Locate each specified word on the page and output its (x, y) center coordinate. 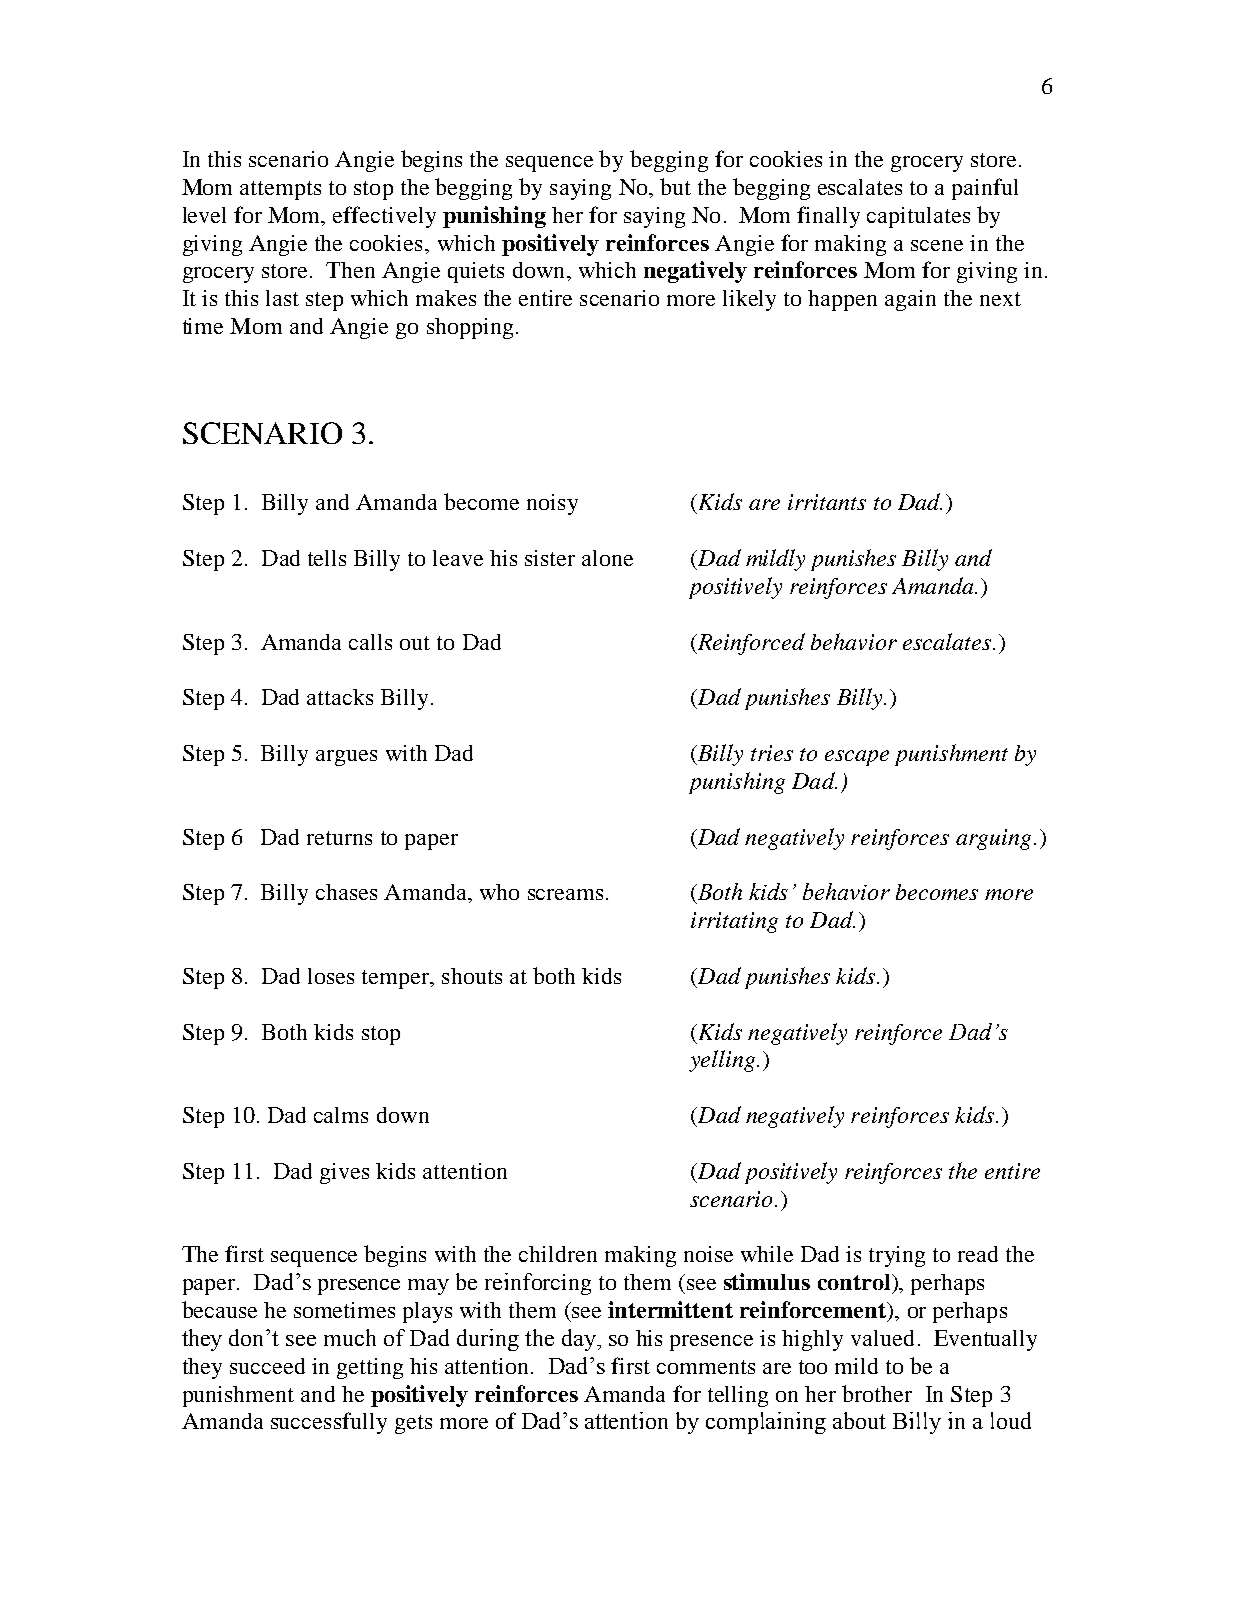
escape (857, 758)
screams (565, 894)
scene (937, 245)
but (675, 186)
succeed (267, 1366)
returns (339, 838)
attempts (280, 190)
